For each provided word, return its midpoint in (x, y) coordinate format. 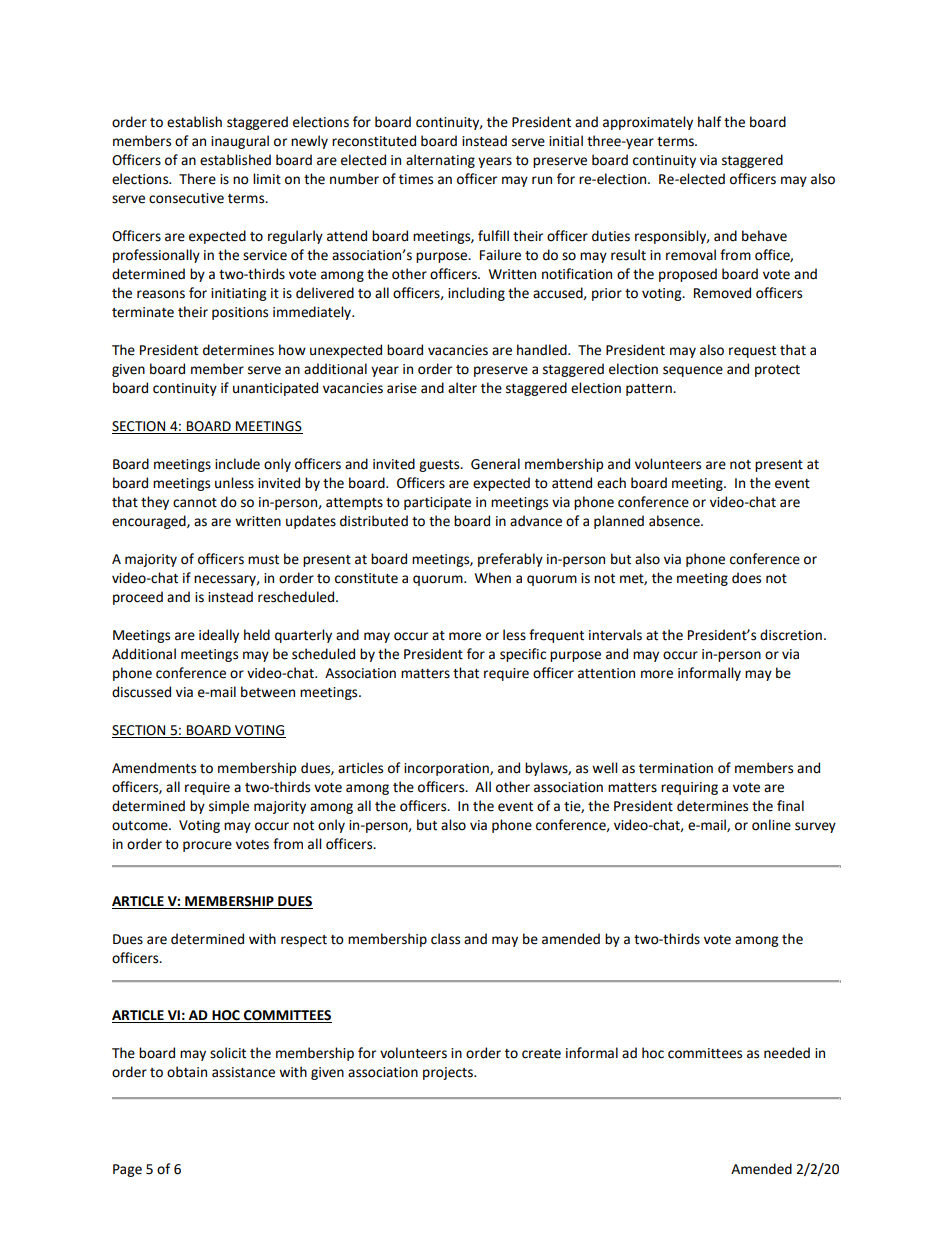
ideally (219, 636)
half (709, 121)
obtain (187, 1072)
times (416, 179)
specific (523, 655)
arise (402, 388)
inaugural (240, 142)
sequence (693, 371)
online (771, 825)
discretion (791, 635)
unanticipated (275, 389)
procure (207, 846)
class (445, 939)
